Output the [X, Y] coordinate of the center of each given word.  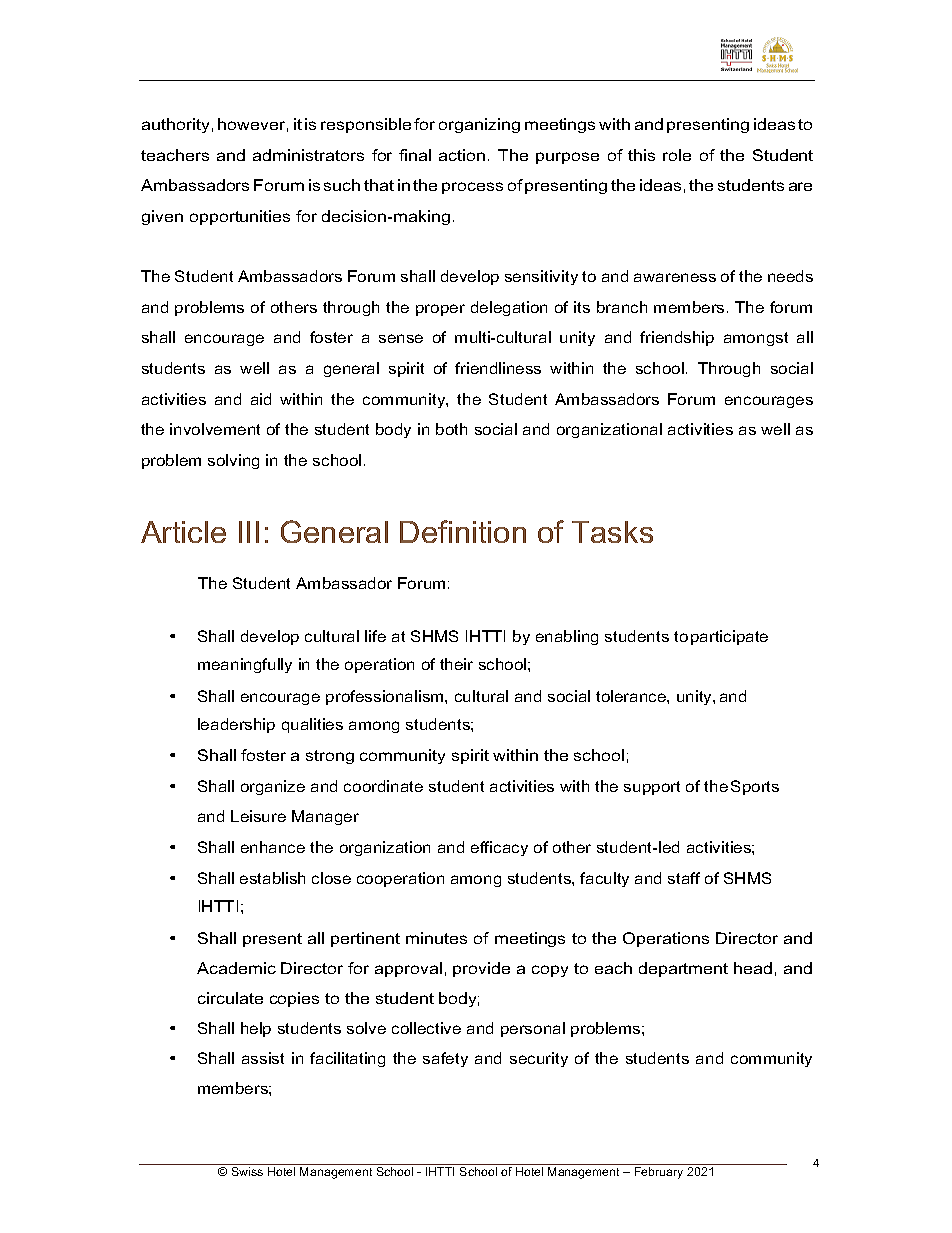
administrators [308, 155]
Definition [463, 531]
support [652, 788]
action [462, 155]
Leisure [258, 816]
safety [445, 1059]
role [677, 155]
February [659, 1173]
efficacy [499, 848]
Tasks [612, 532]
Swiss [247, 1171]
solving [233, 461]
